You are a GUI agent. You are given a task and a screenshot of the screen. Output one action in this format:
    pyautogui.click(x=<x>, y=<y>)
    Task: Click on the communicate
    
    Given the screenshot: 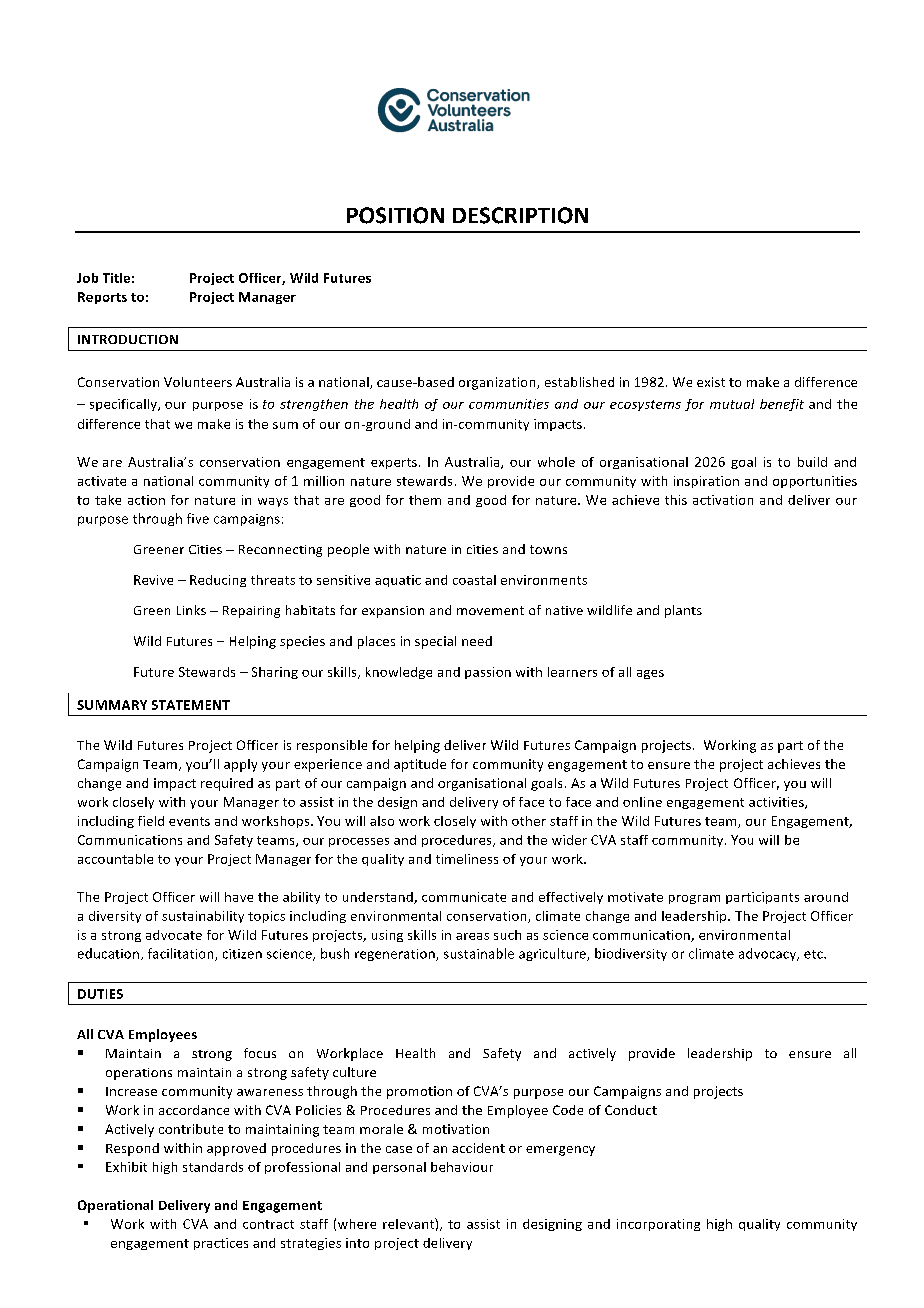 What is the action you would take?
    pyautogui.click(x=464, y=897)
